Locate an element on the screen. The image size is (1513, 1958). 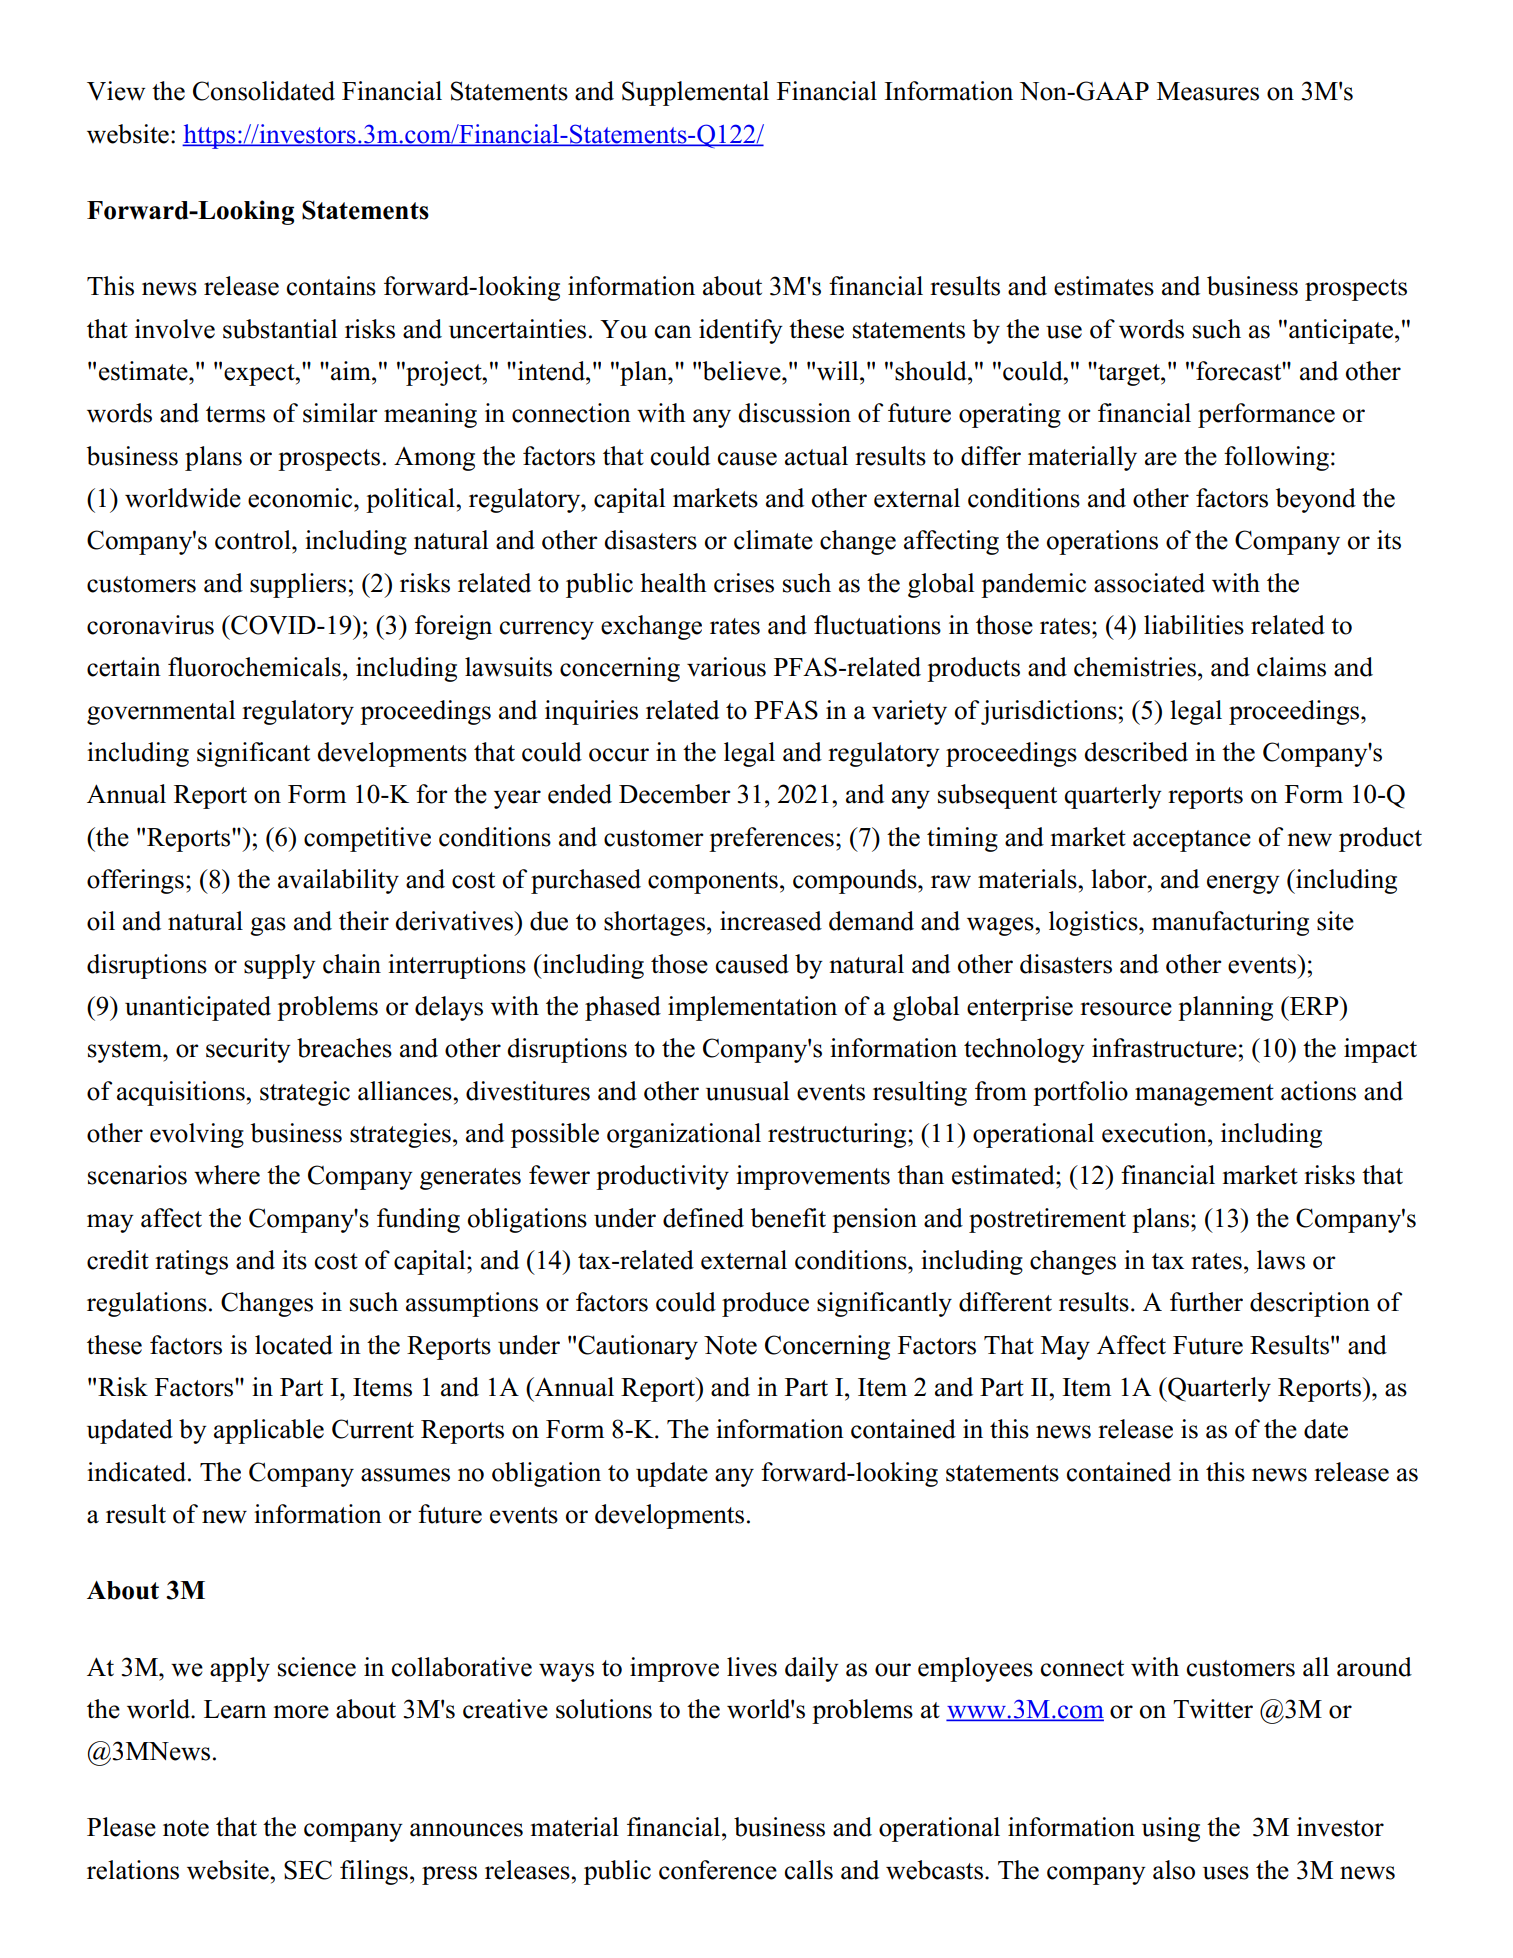
Please is located at coordinates (121, 1827).
